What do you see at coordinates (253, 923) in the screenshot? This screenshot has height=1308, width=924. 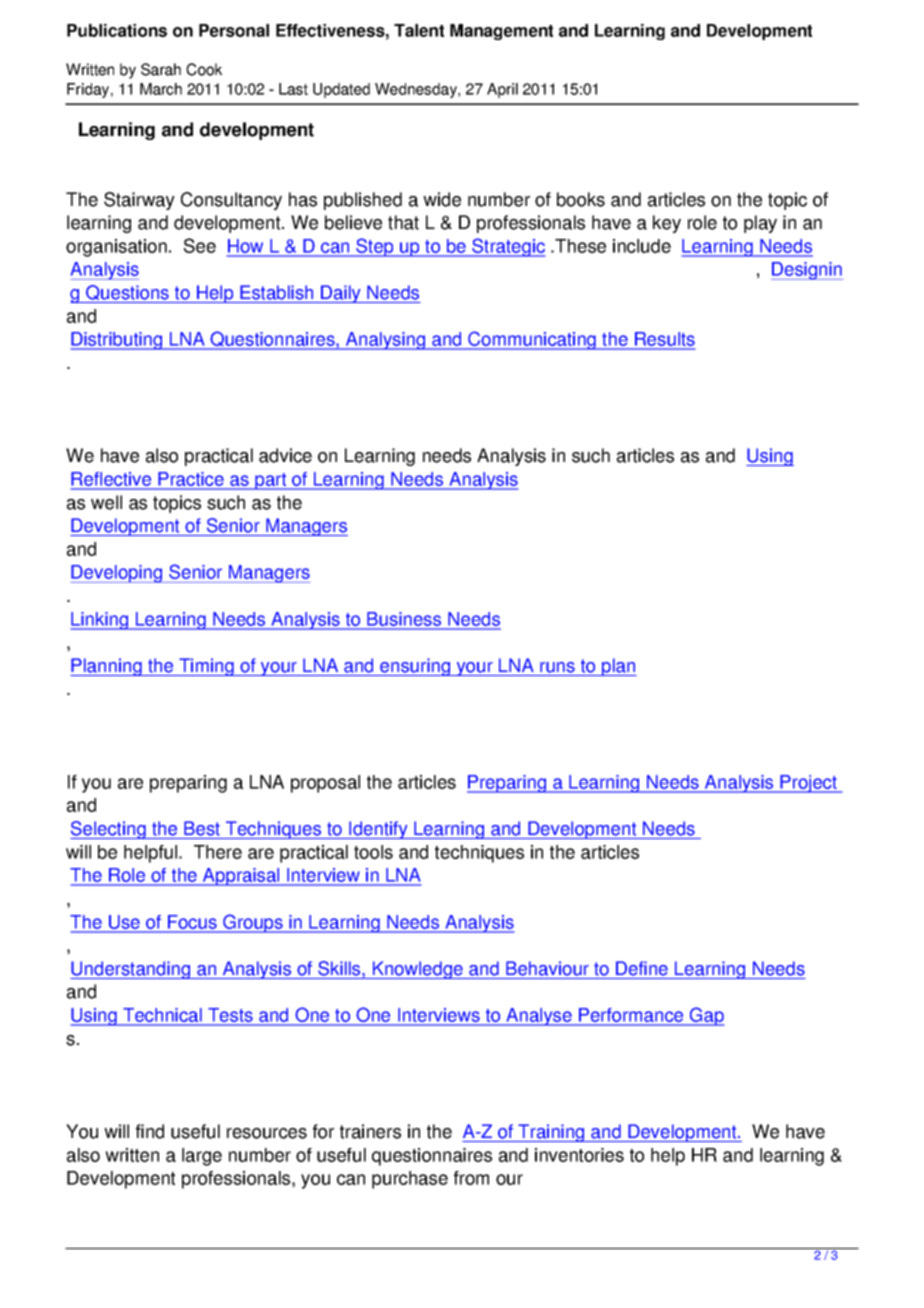 I see `Groups` at bounding box center [253, 923].
